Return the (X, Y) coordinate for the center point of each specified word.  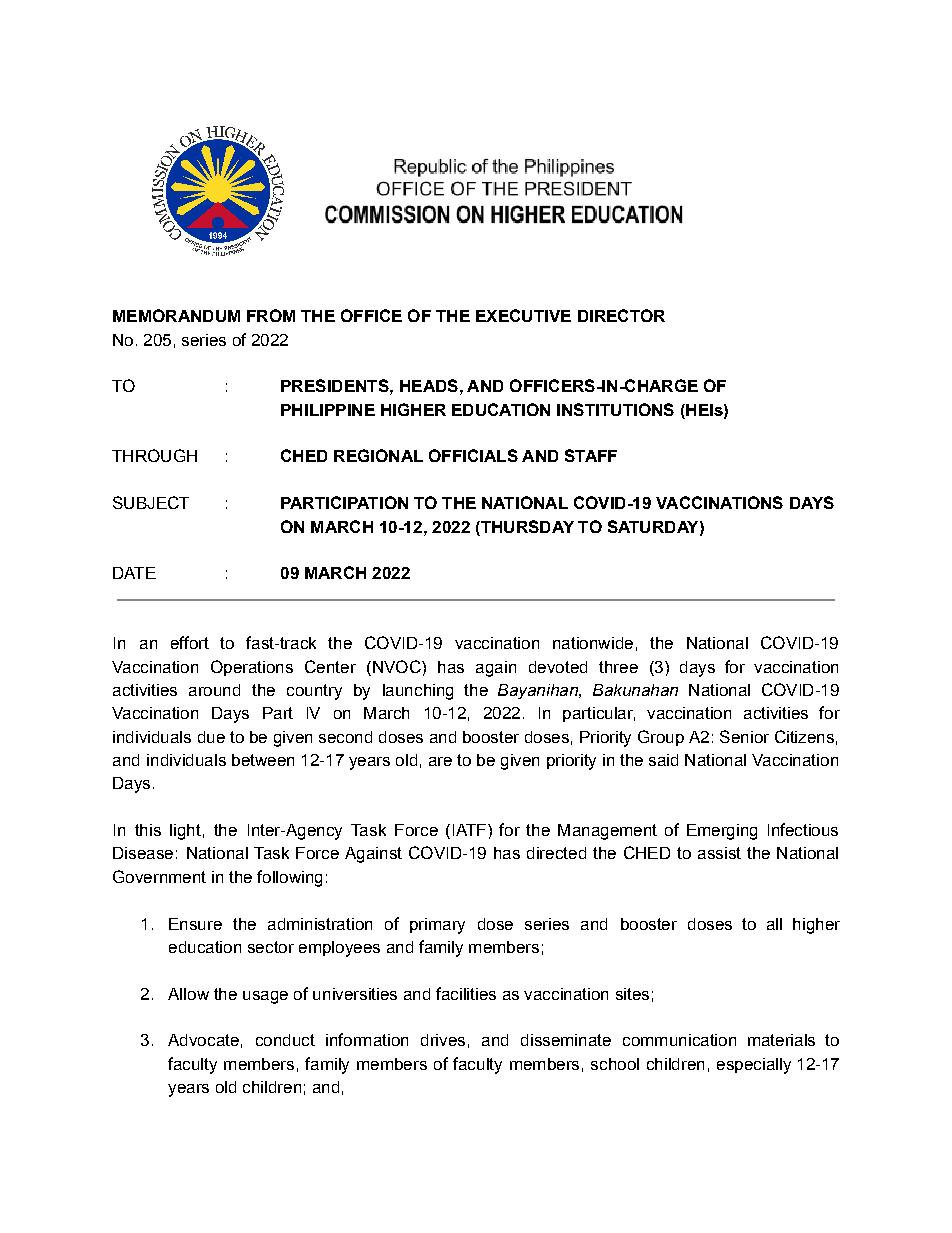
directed (556, 853)
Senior (744, 736)
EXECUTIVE (523, 315)
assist (719, 853)
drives (443, 1040)
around (214, 690)
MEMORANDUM (176, 315)
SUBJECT (151, 502)
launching (418, 692)
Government (159, 876)
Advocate (203, 1040)
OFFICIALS (473, 455)
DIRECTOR (621, 315)
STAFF (591, 455)
